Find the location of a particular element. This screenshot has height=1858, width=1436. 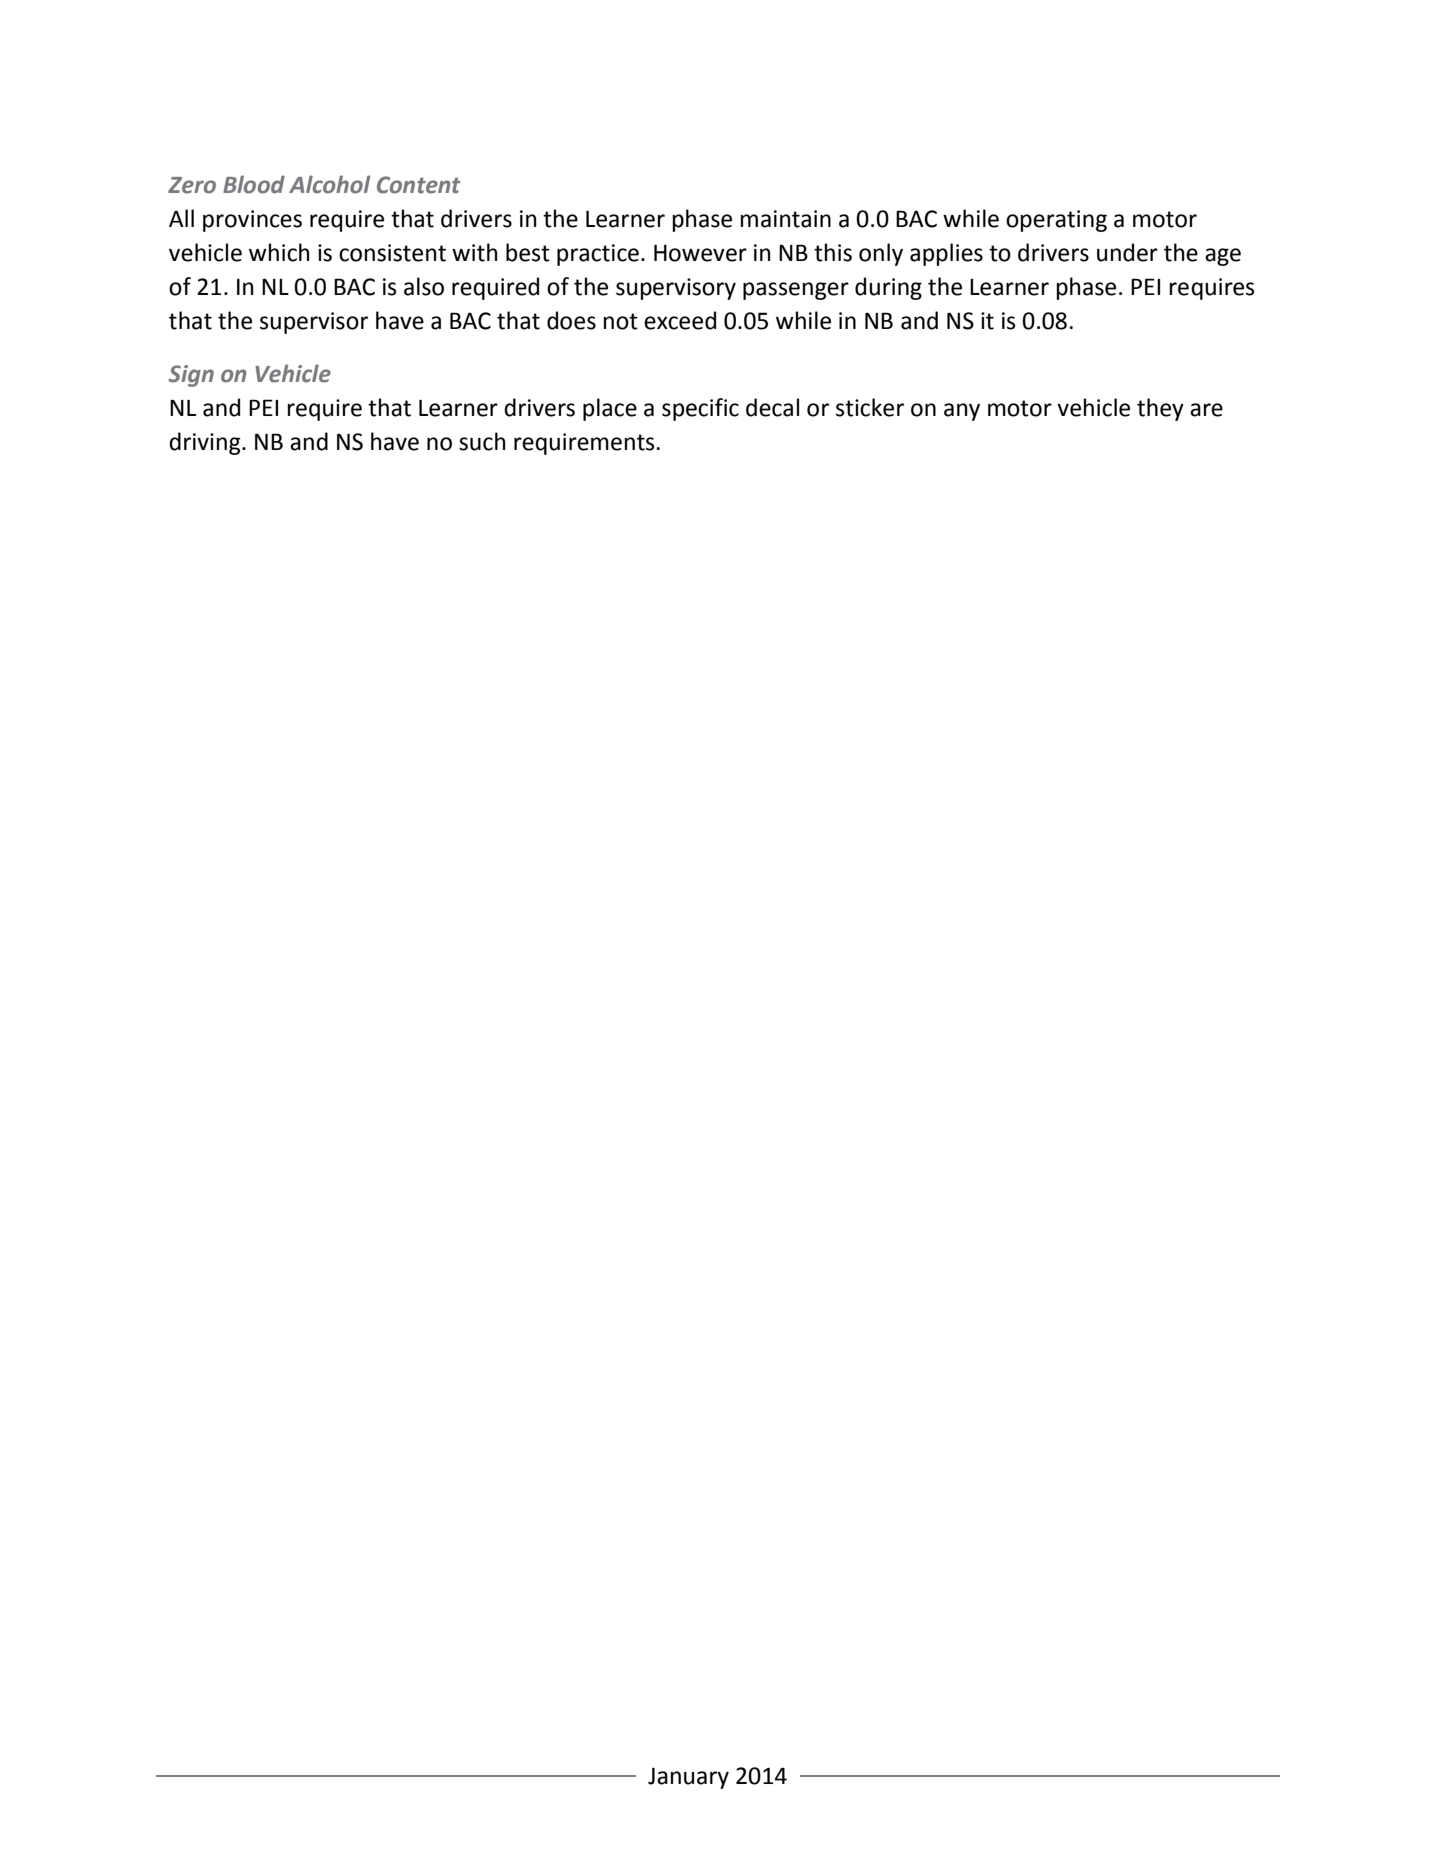

under is located at coordinates (1127, 252).
